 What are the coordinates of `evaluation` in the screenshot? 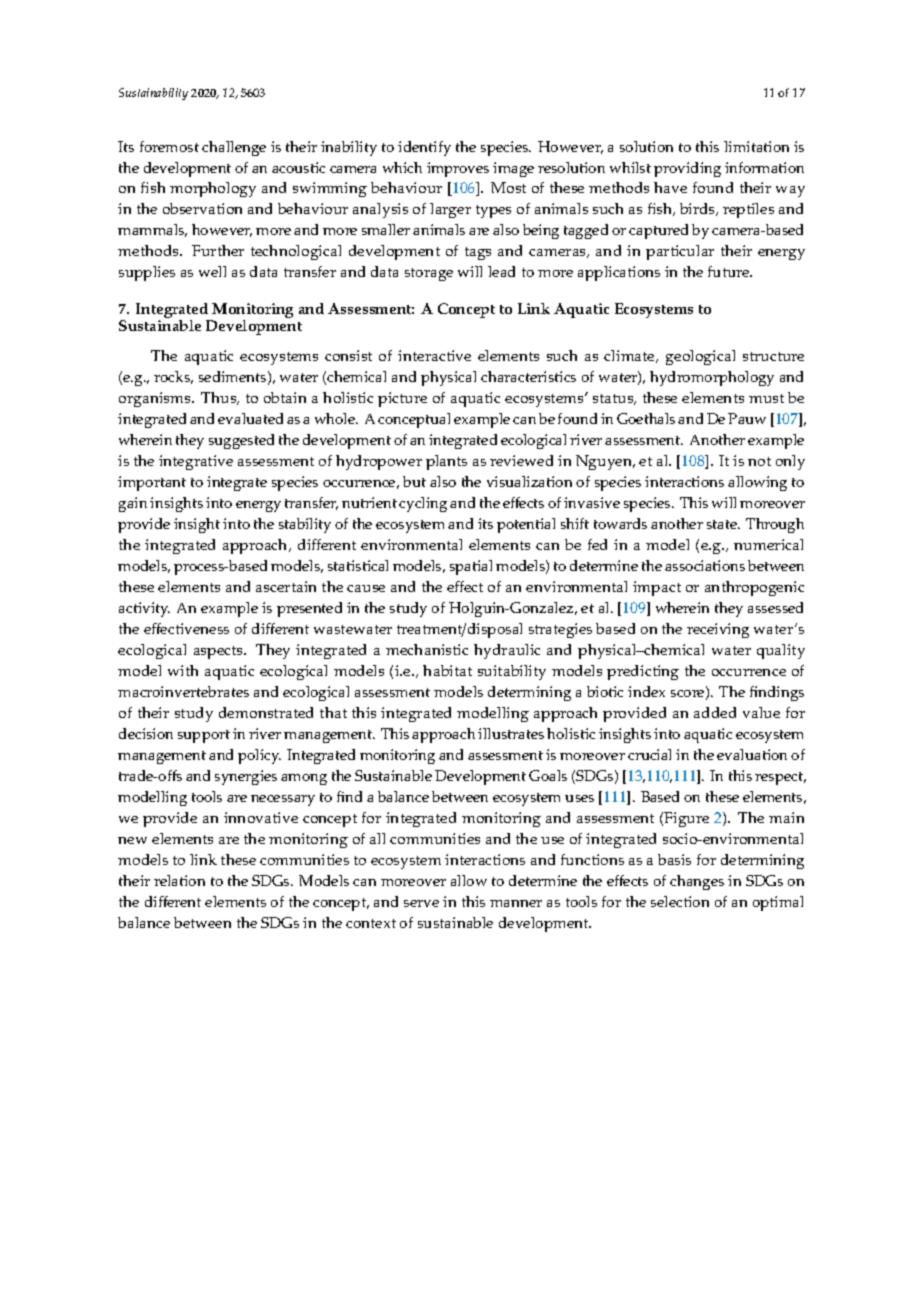 It's located at (752, 754).
